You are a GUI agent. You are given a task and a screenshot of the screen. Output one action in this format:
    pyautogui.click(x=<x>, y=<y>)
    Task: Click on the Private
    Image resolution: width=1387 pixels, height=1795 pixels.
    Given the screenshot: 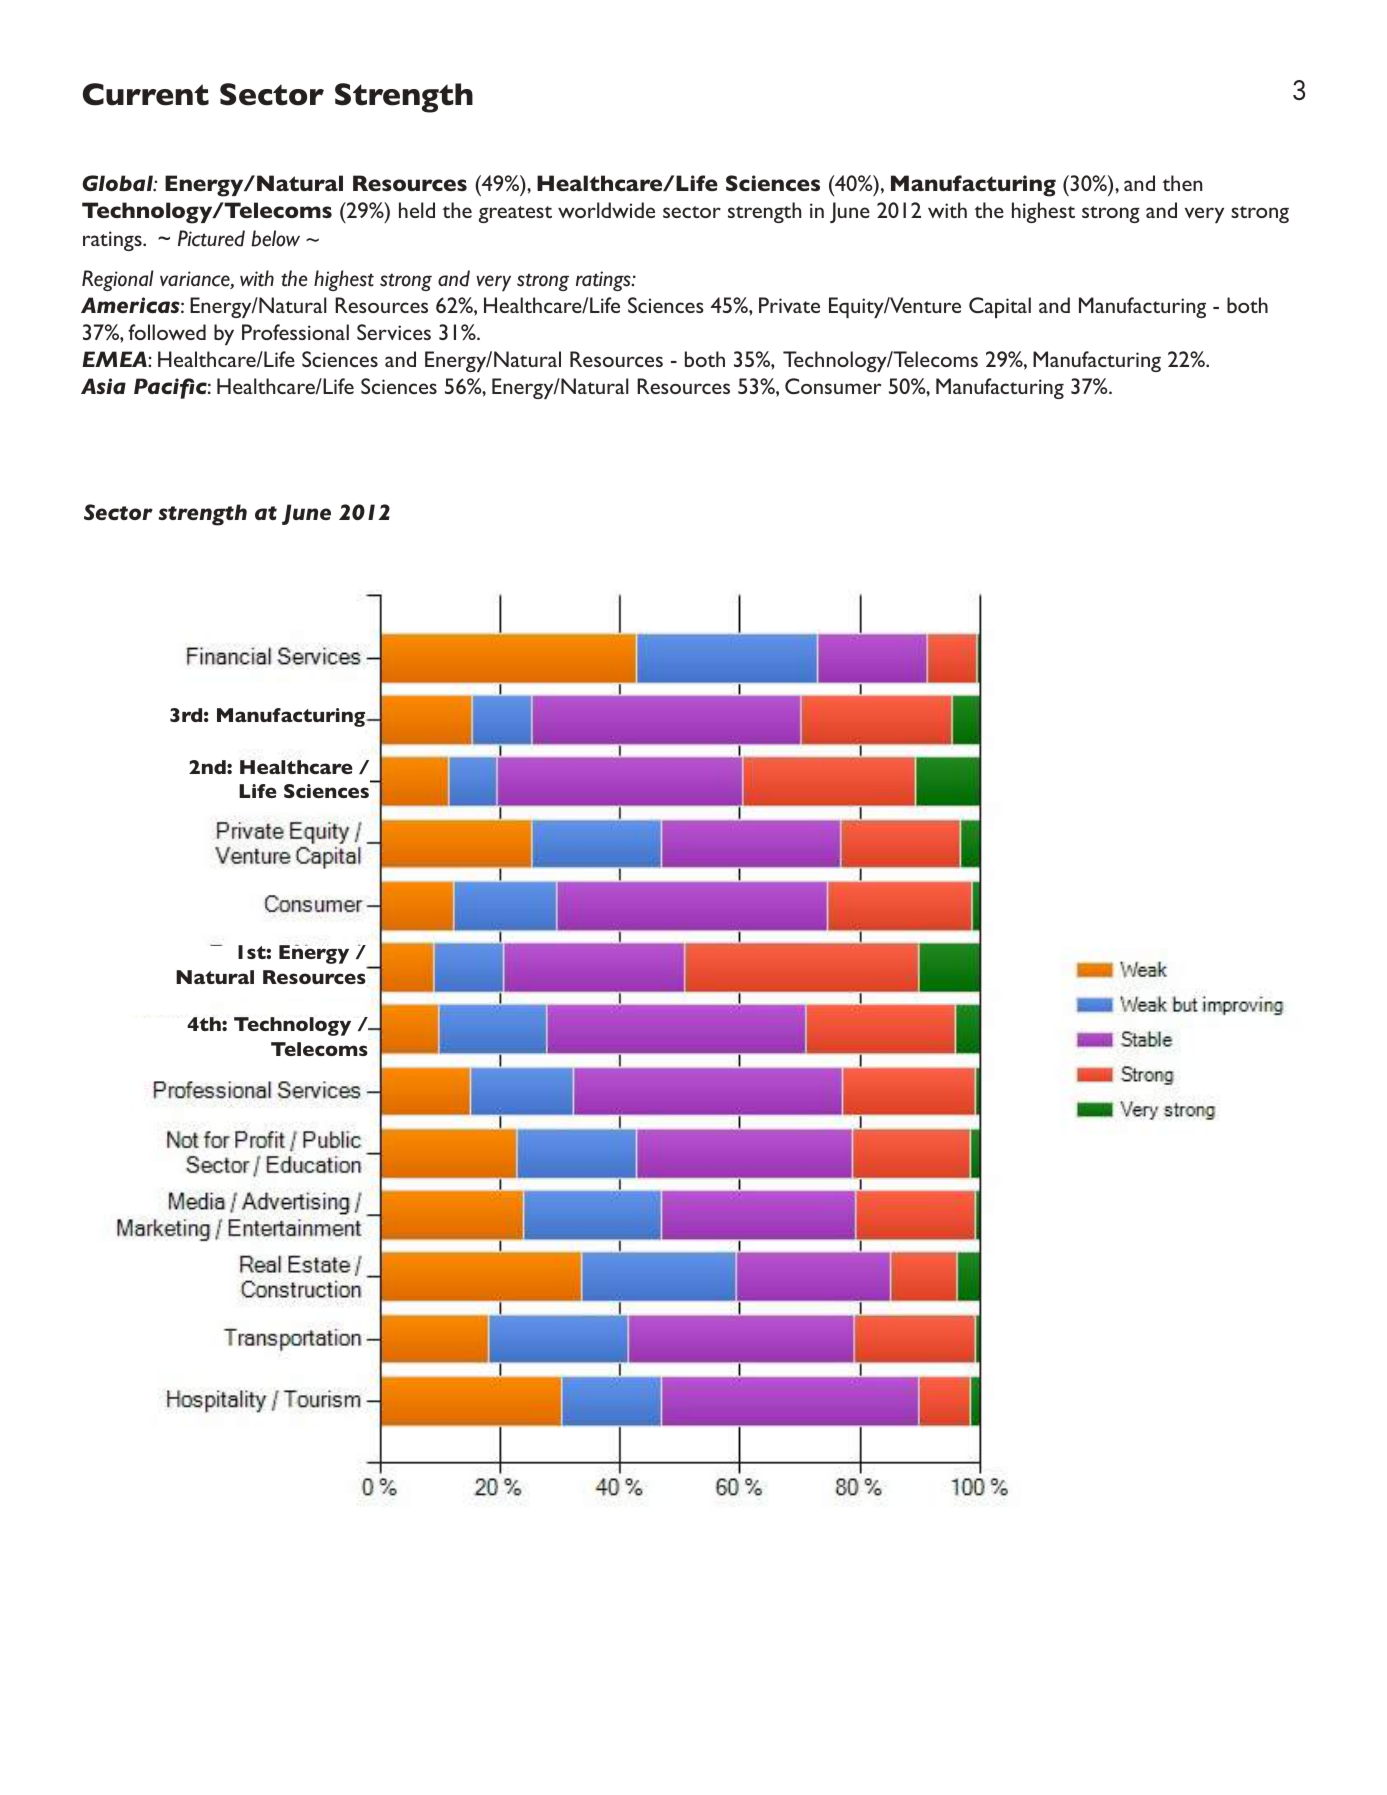 What is the action you would take?
    pyautogui.click(x=789, y=305)
